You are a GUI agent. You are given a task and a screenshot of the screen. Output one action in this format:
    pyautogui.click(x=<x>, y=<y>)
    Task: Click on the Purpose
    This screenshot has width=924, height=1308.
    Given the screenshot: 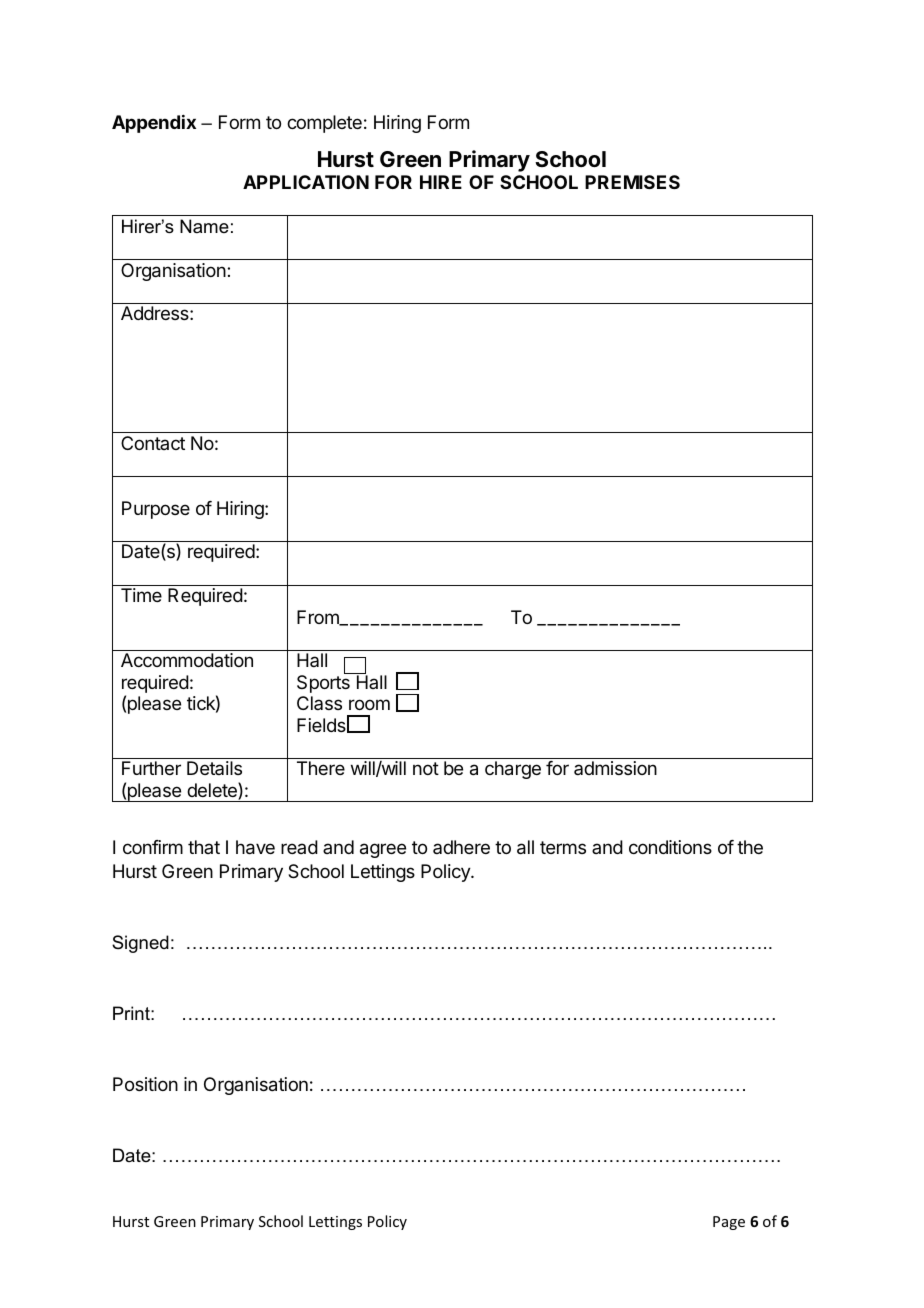 What is the action you would take?
    pyautogui.click(x=156, y=510)
